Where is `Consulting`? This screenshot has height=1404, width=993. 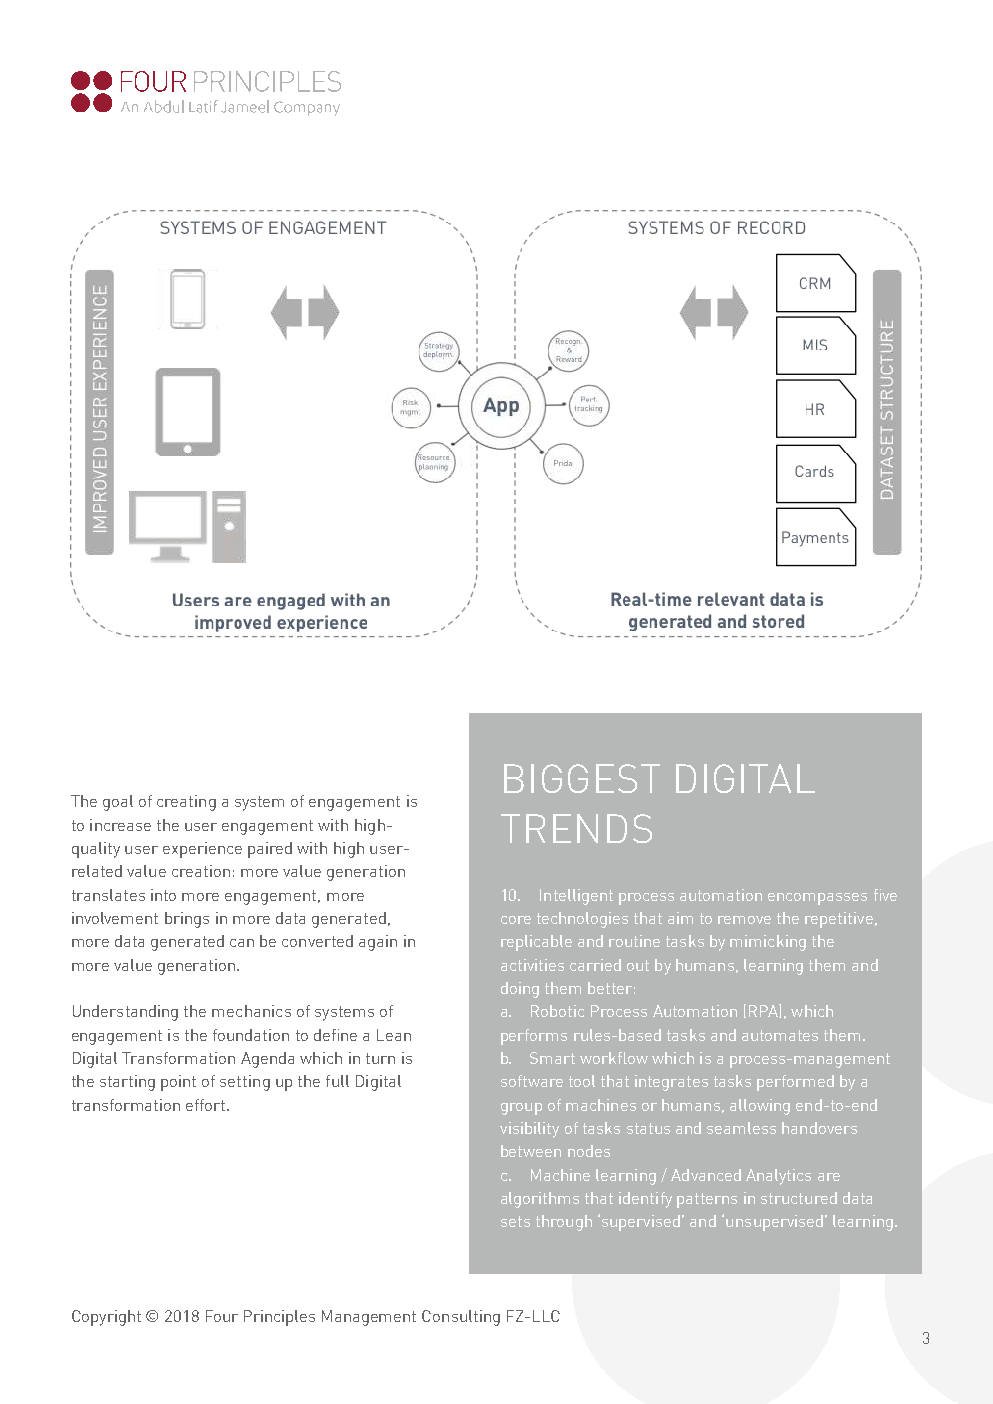
Consulting is located at coordinates (461, 1318).
